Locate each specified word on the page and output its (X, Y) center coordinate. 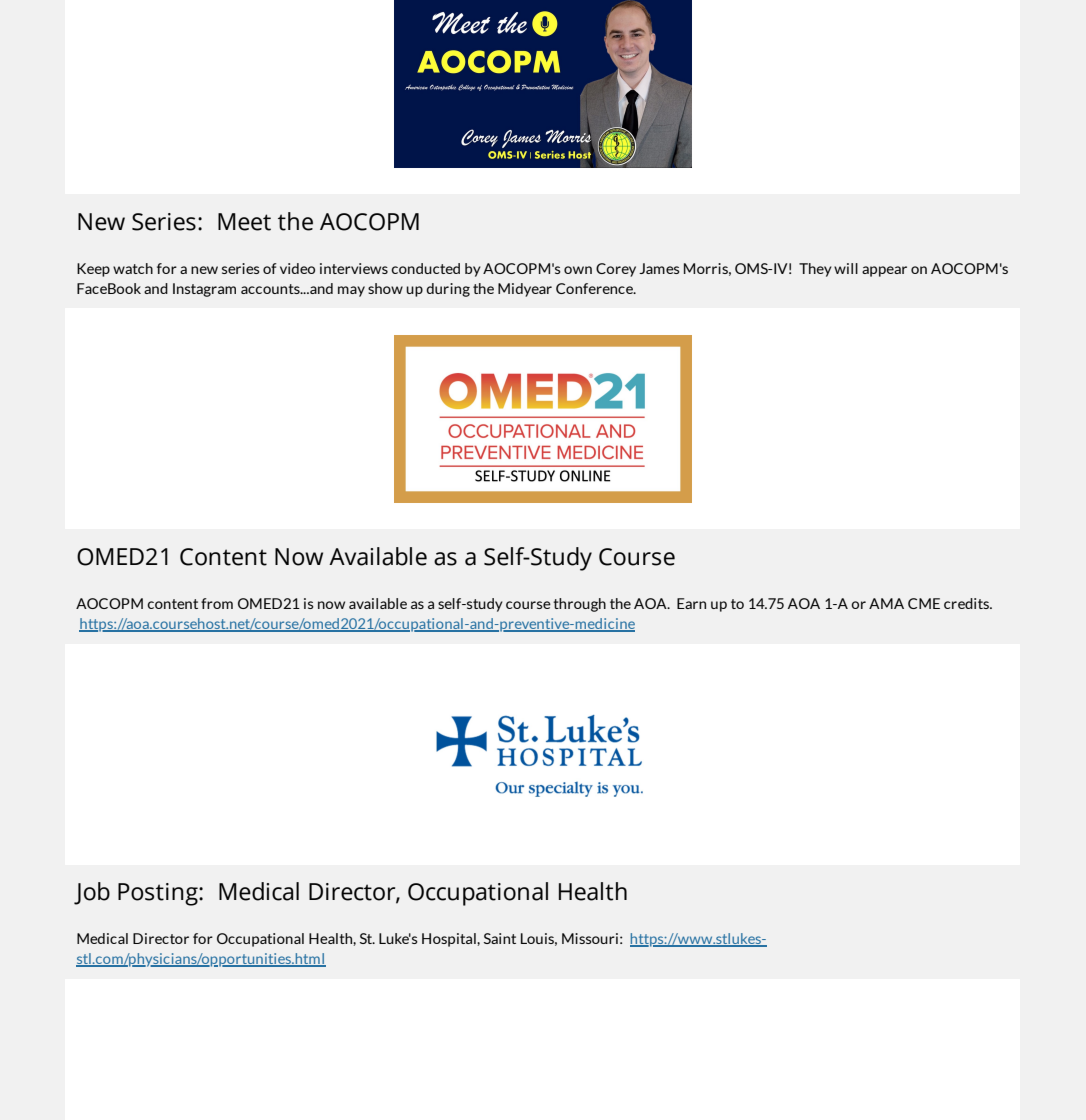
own (578, 270)
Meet (244, 222)
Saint (500, 938)
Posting (159, 894)
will (846, 268)
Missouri (590, 938)
